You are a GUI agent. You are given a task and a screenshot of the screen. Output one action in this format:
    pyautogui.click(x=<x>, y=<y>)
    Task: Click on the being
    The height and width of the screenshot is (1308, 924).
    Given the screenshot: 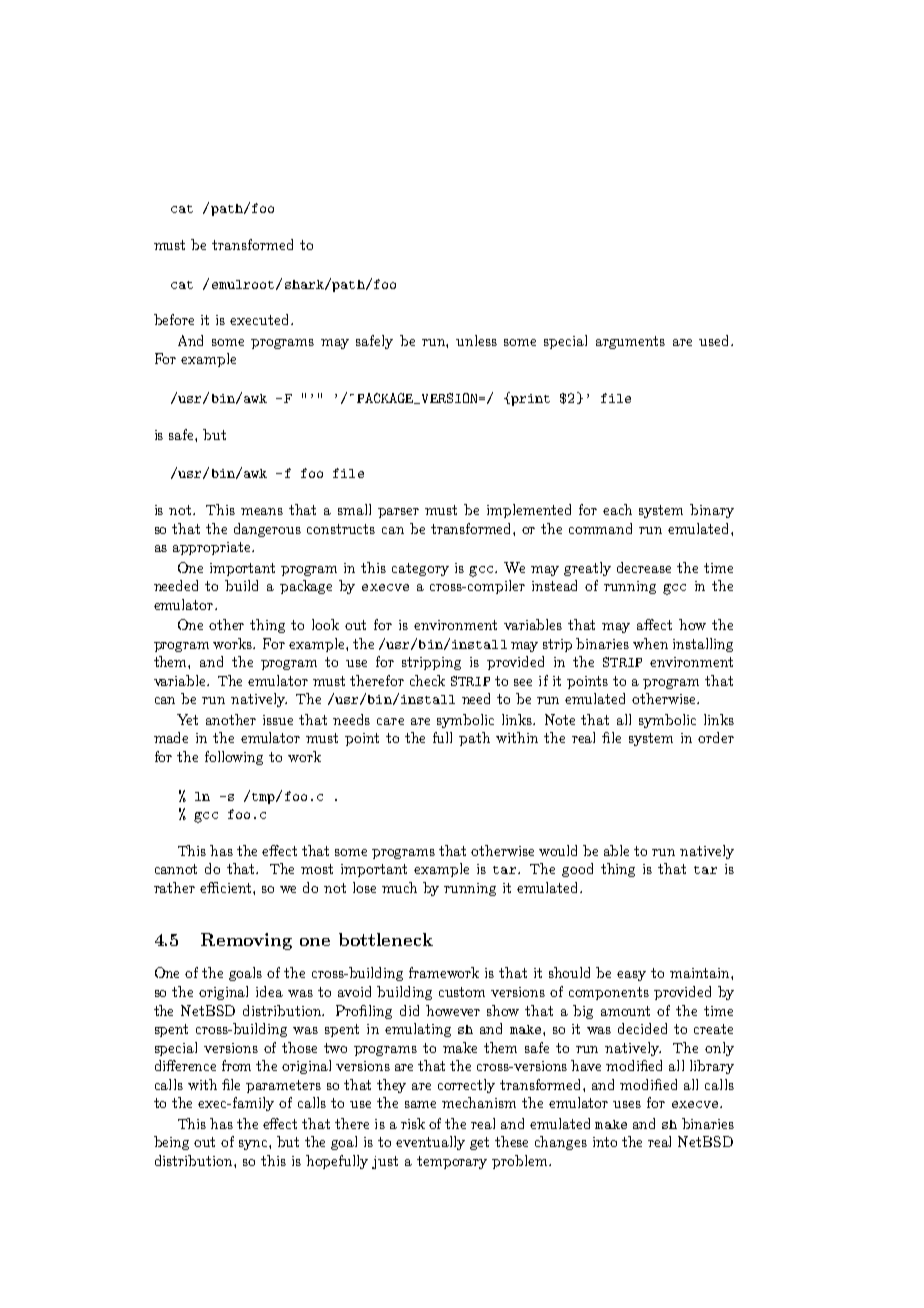 What is the action you would take?
    pyautogui.click(x=171, y=1143)
